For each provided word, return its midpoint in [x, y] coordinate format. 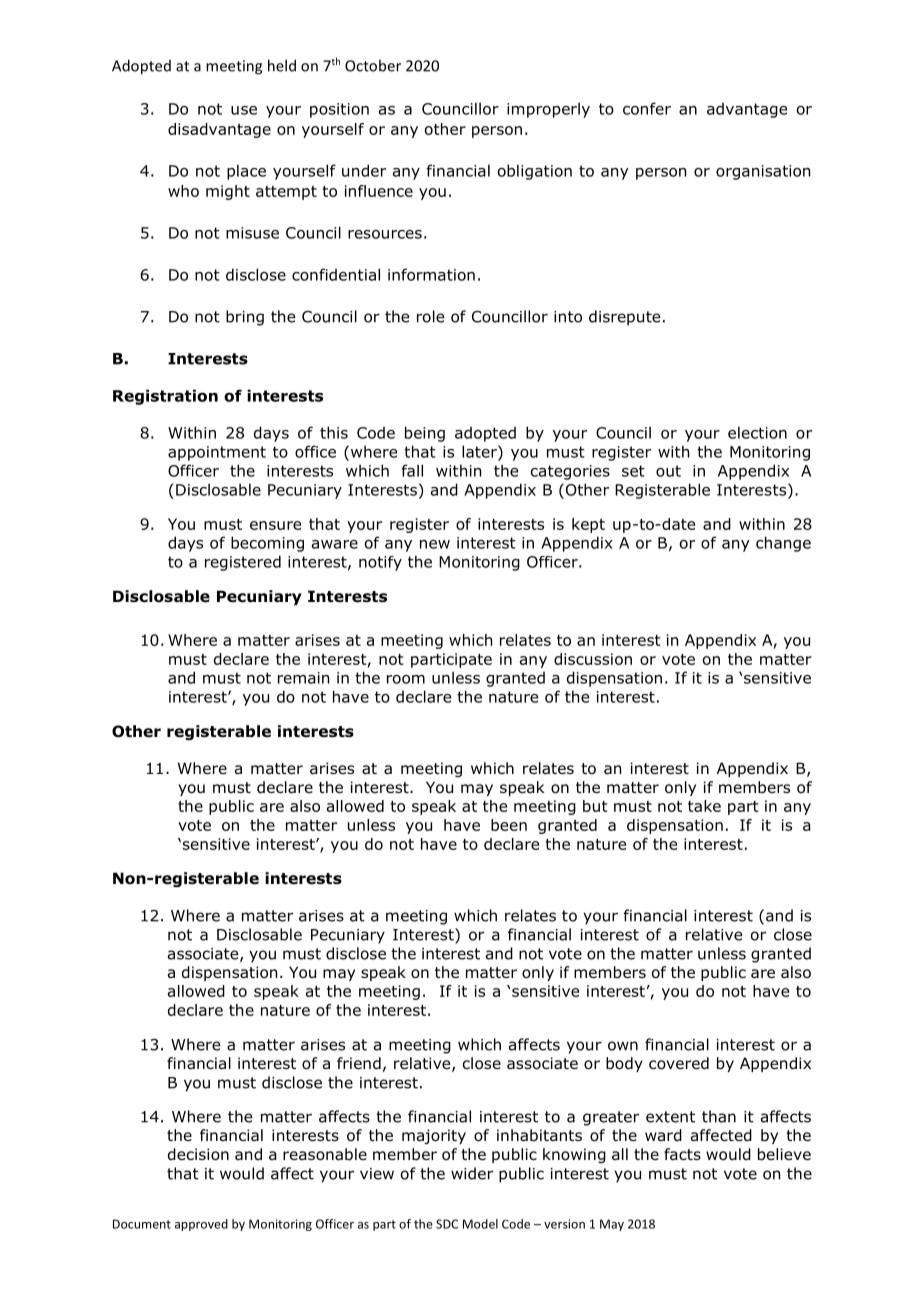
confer [647, 108]
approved [201, 1225]
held [282, 65]
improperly [548, 110]
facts [682, 1154]
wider [472, 1173]
